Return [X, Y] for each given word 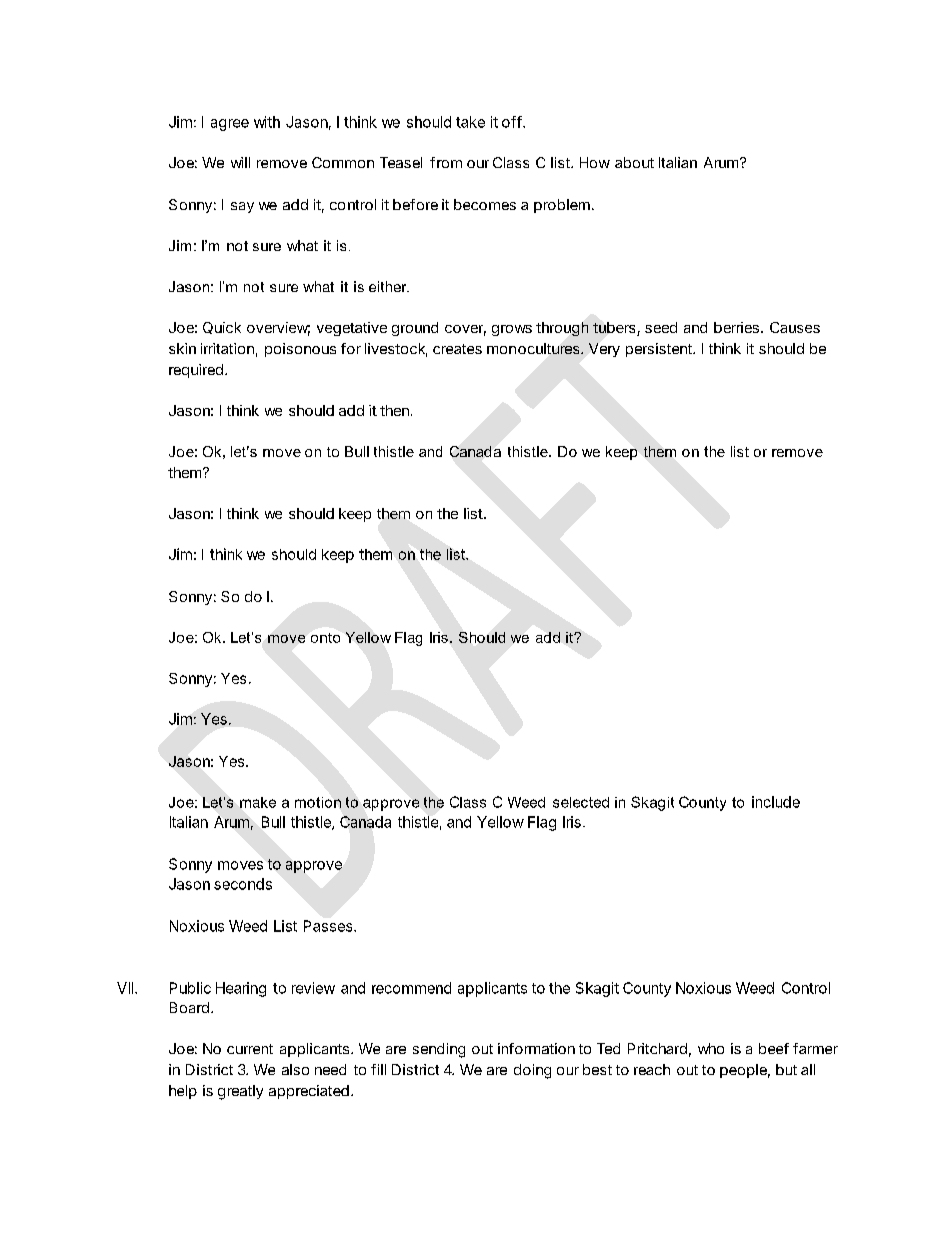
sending [439, 1050]
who [711, 1048]
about [634, 162]
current [250, 1049]
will [240, 162]
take [470, 122]
